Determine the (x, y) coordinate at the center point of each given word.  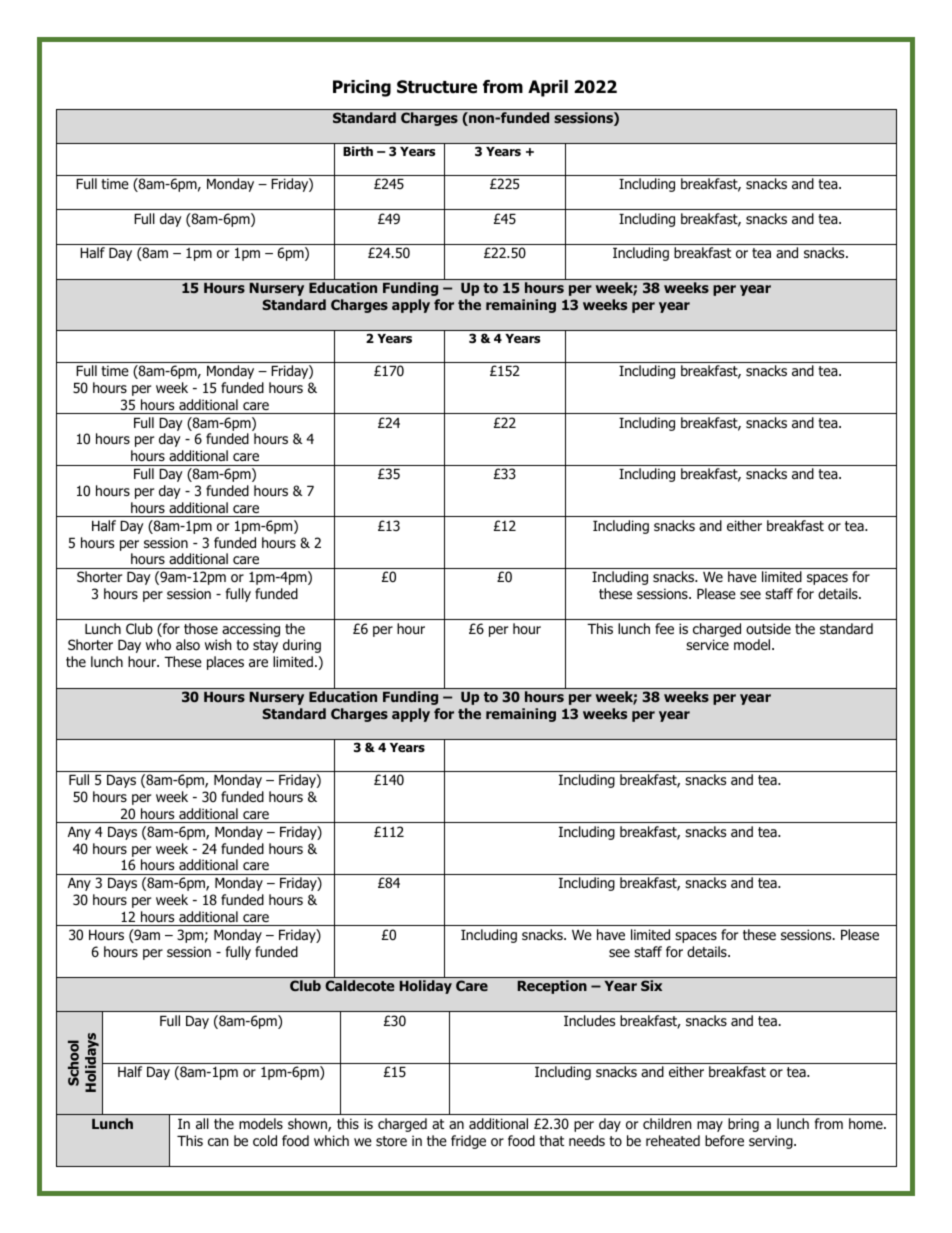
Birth (358, 151)
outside (768, 628)
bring (743, 1125)
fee (664, 628)
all (202, 1123)
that (551, 1140)
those (201, 629)
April (548, 88)
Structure (437, 87)
